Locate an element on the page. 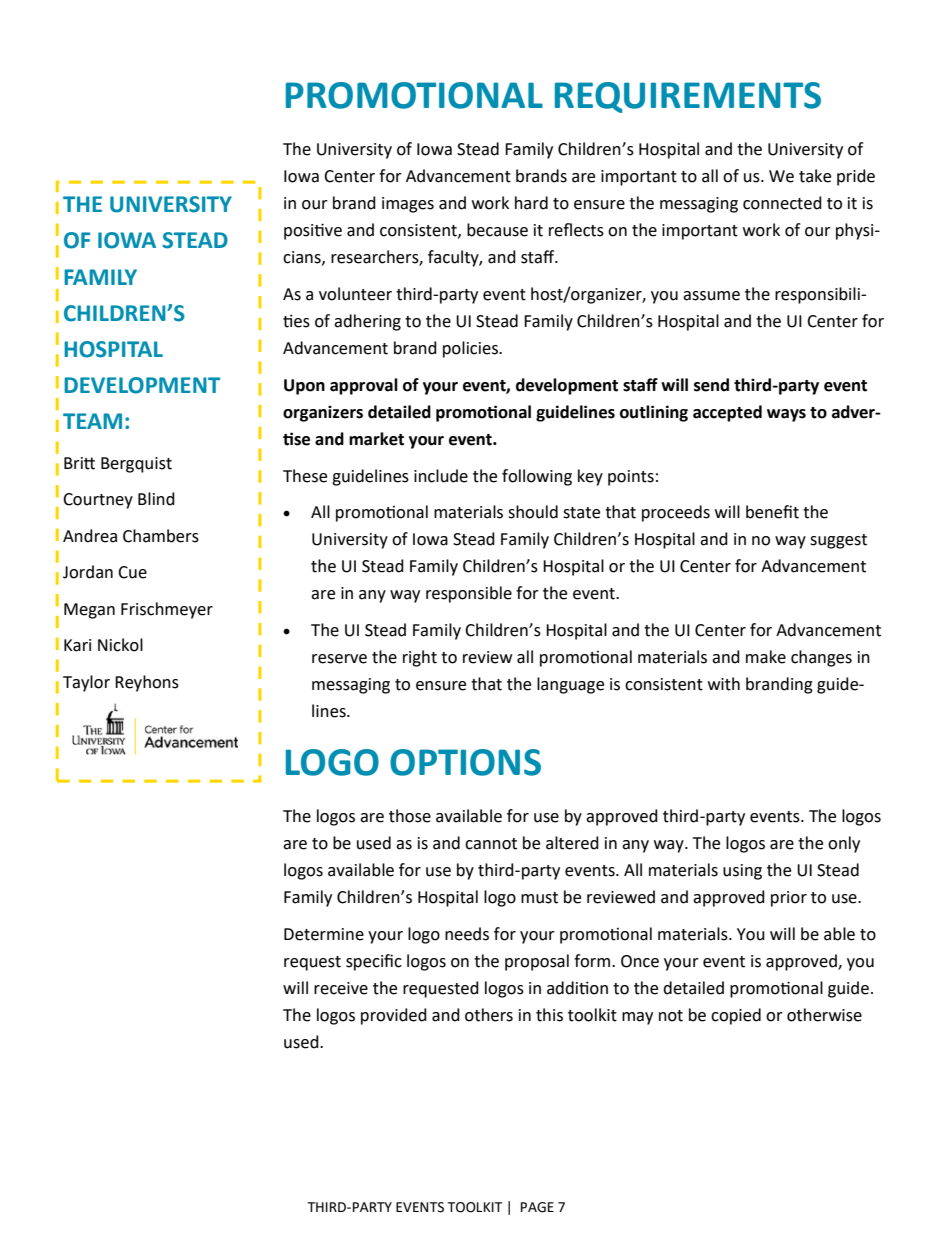 This document has width=952, height=1233. include is located at coordinates (441, 476).
